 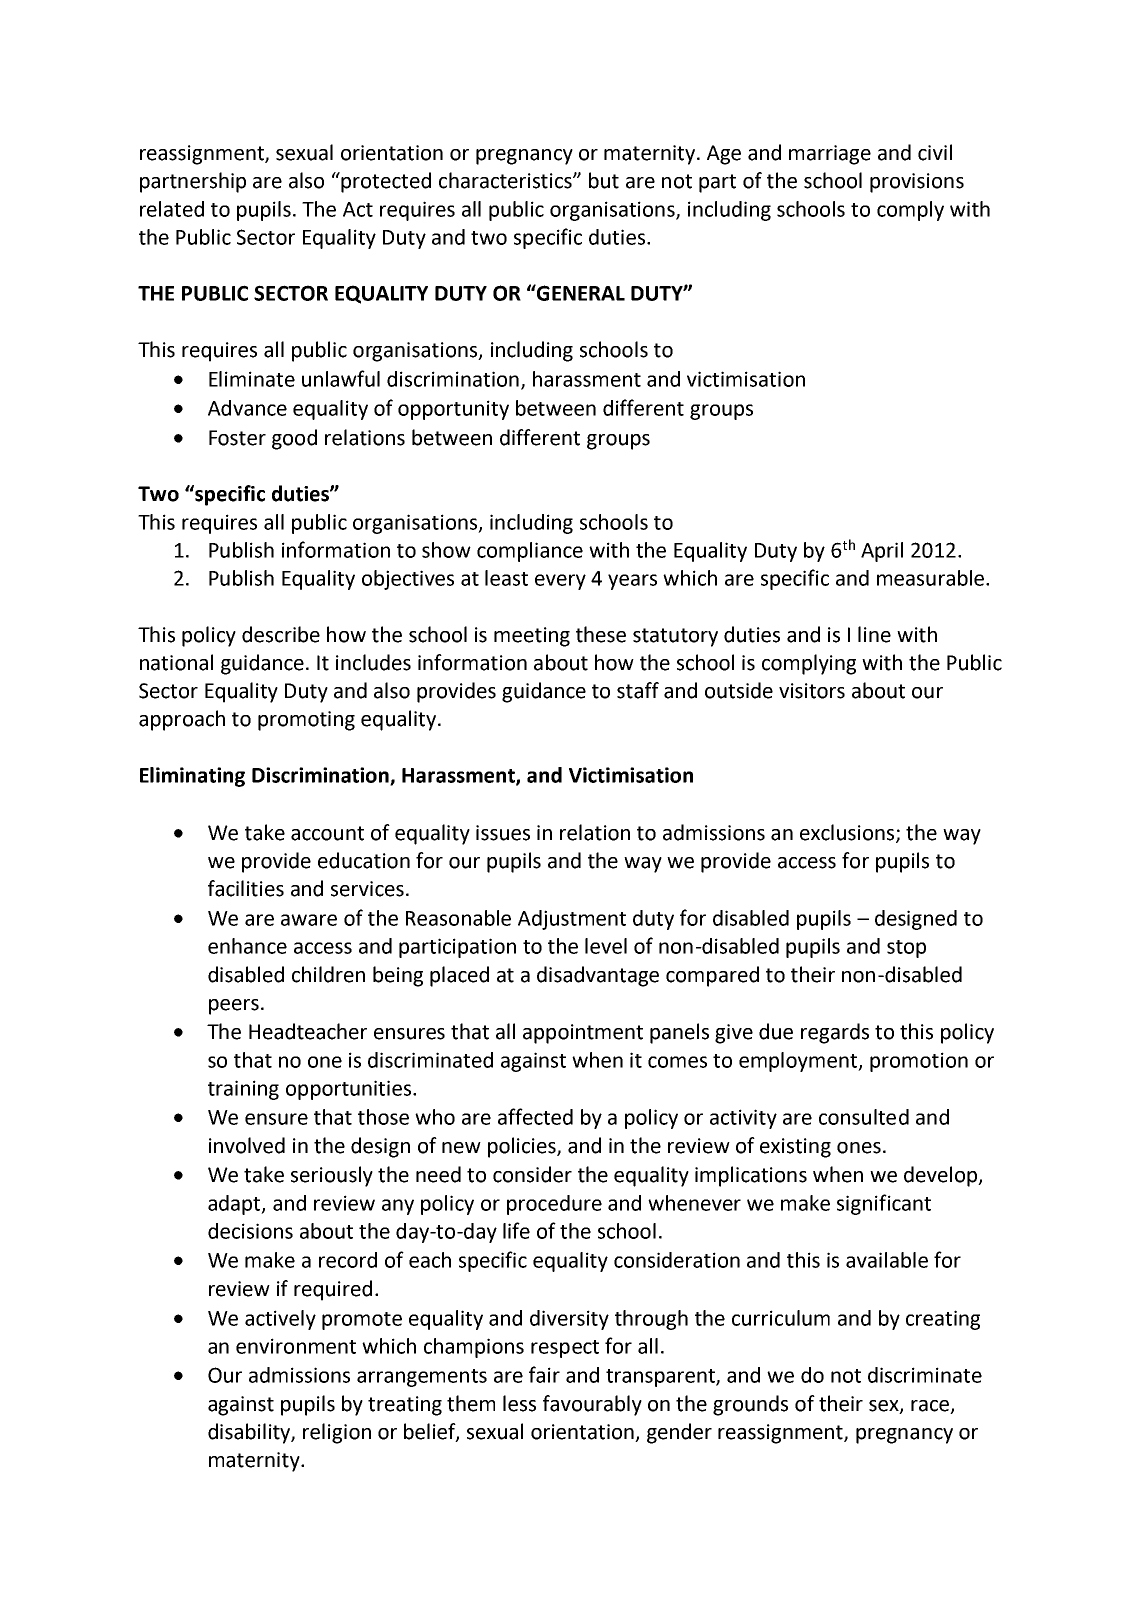 What do you see at coordinates (848, 833) in the image?
I see `exclusions` at bounding box center [848, 833].
